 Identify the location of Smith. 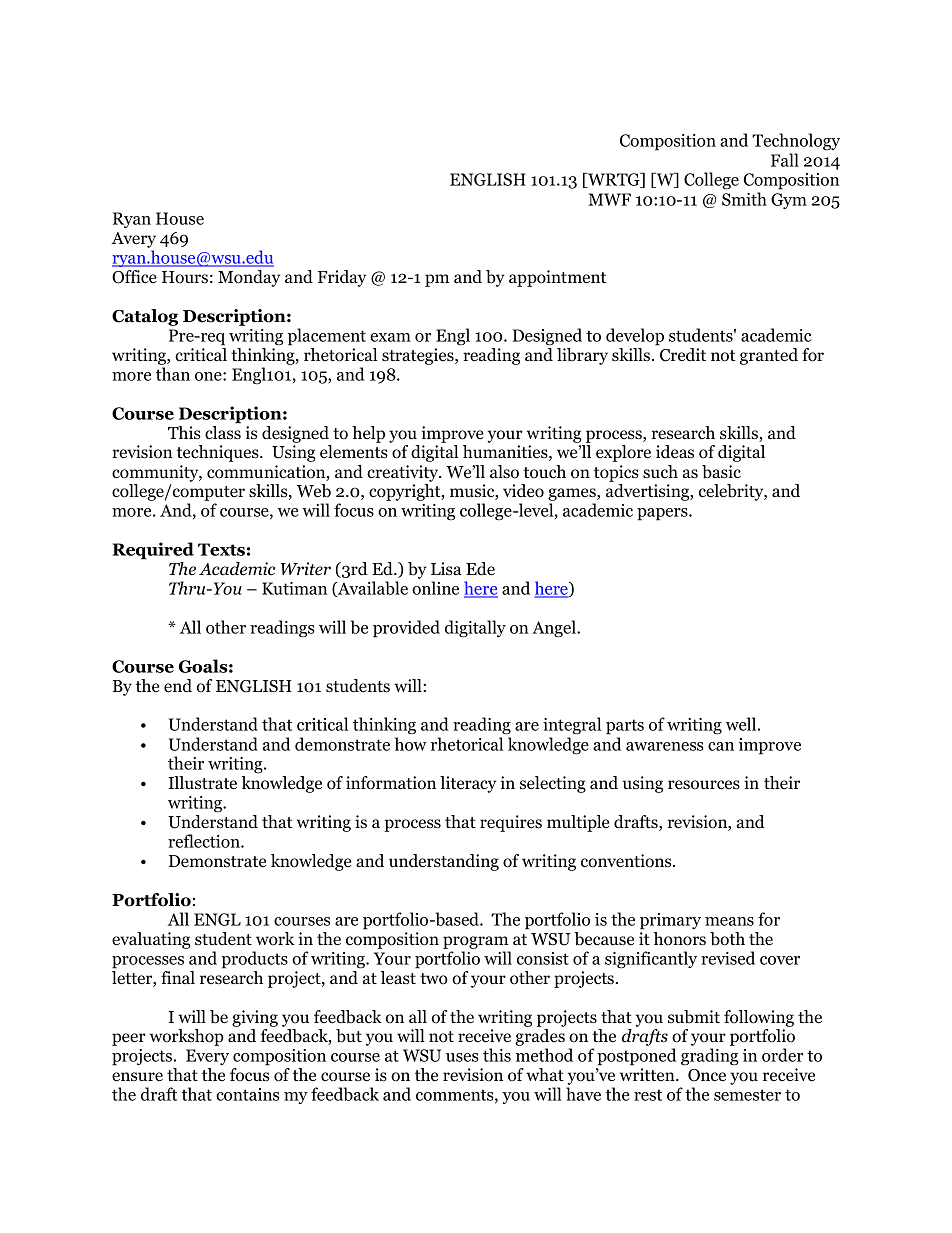
(744, 199).
